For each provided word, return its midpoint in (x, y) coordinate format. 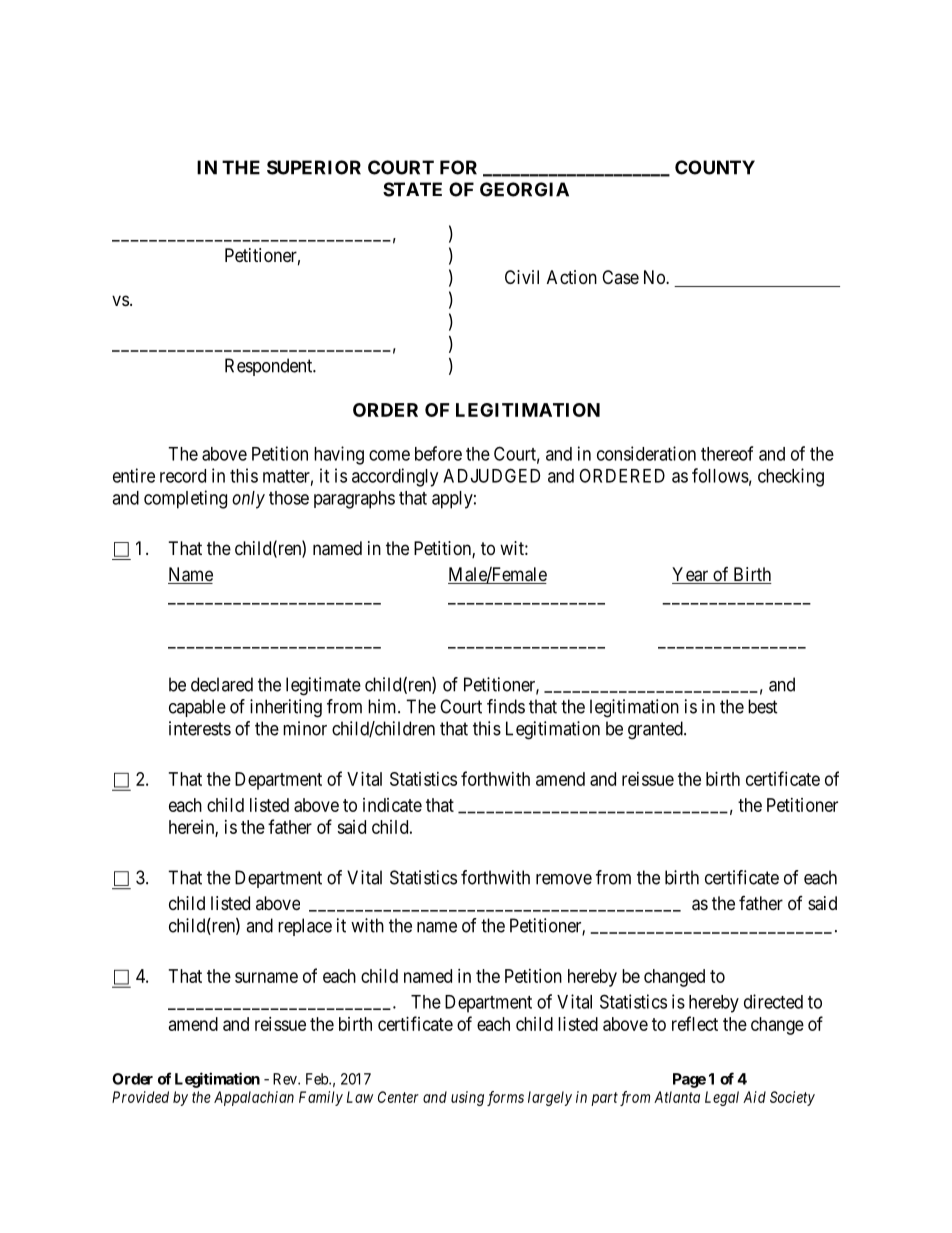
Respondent (270, 367)
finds (506, 706)
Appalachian (254, 1098)
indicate (392, 805)
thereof (727, 453)
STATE (412, 189)
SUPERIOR (314, 167)
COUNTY (715, 167)
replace (305, 927)
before (438, 453)
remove (564, 879)
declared (222, 684)
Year (691, 575)
